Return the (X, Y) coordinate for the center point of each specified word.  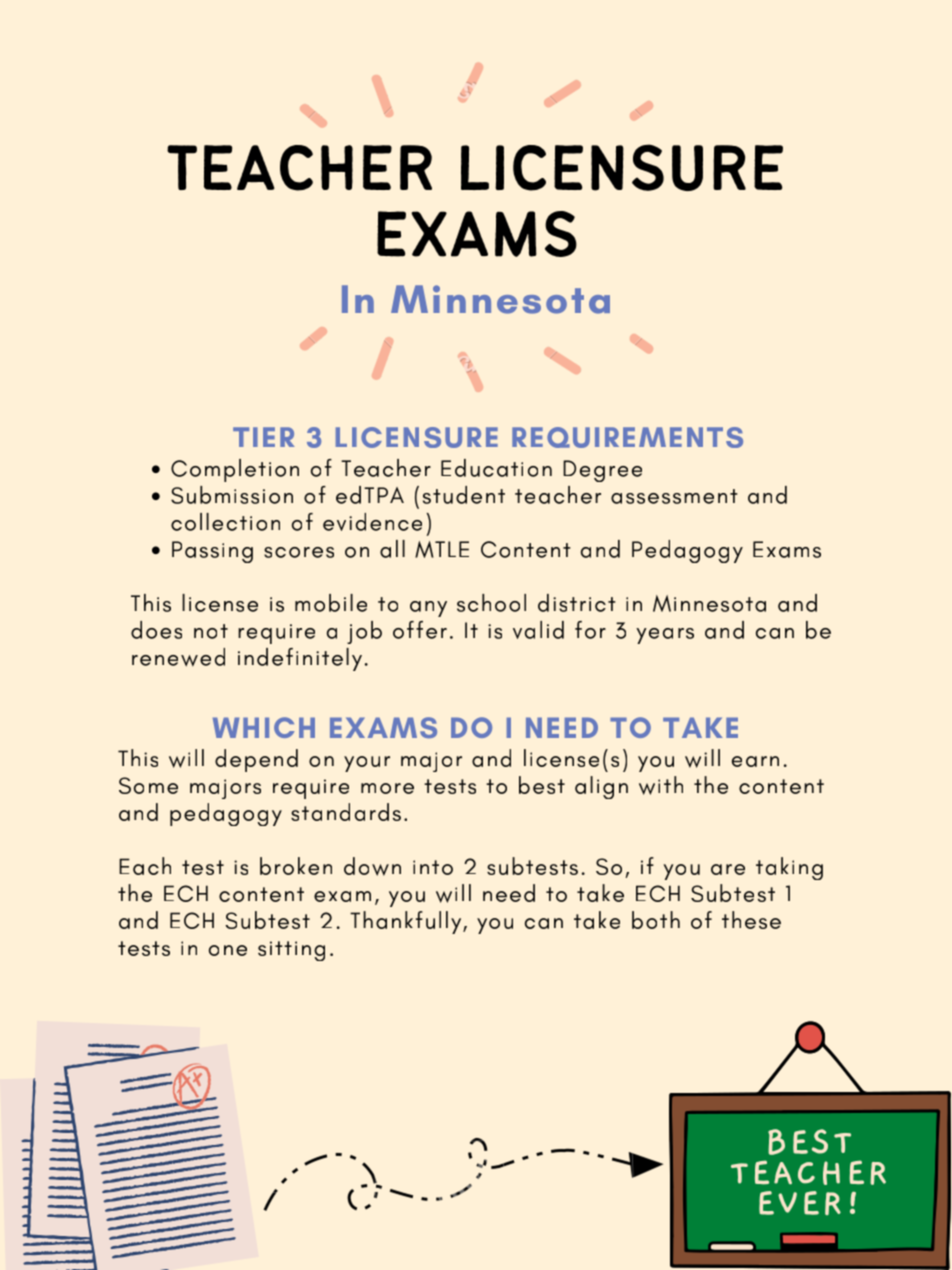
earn (755, 761)
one (228, 950)
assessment (674, 496)
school (491, 603)
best (542, 785)
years (665, 636)
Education (496, 468)
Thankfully (407, 922)
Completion (235, 470)
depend (256, 760)
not (211, 631)
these (751, 920)
